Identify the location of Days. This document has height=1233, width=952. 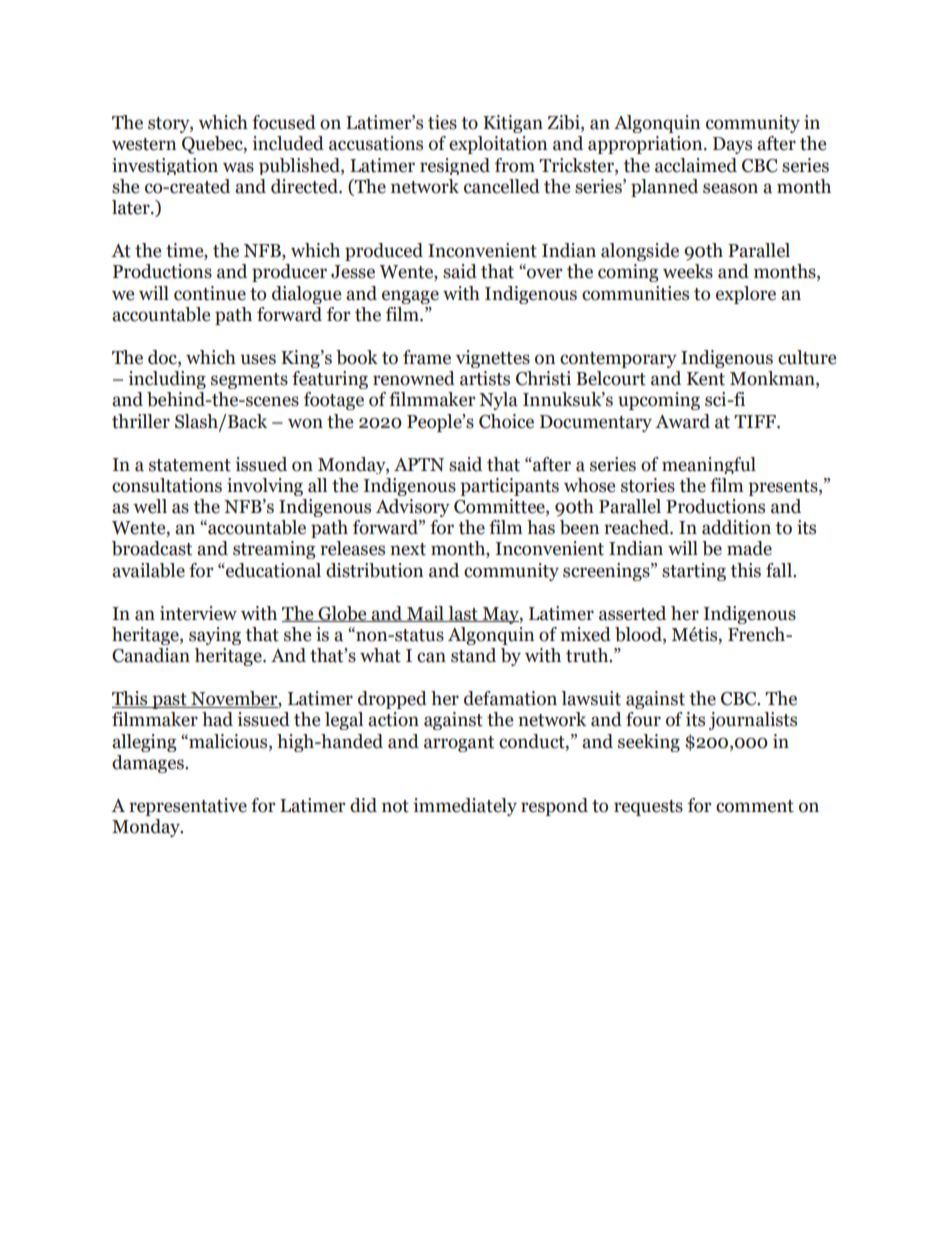
(732, 145).
